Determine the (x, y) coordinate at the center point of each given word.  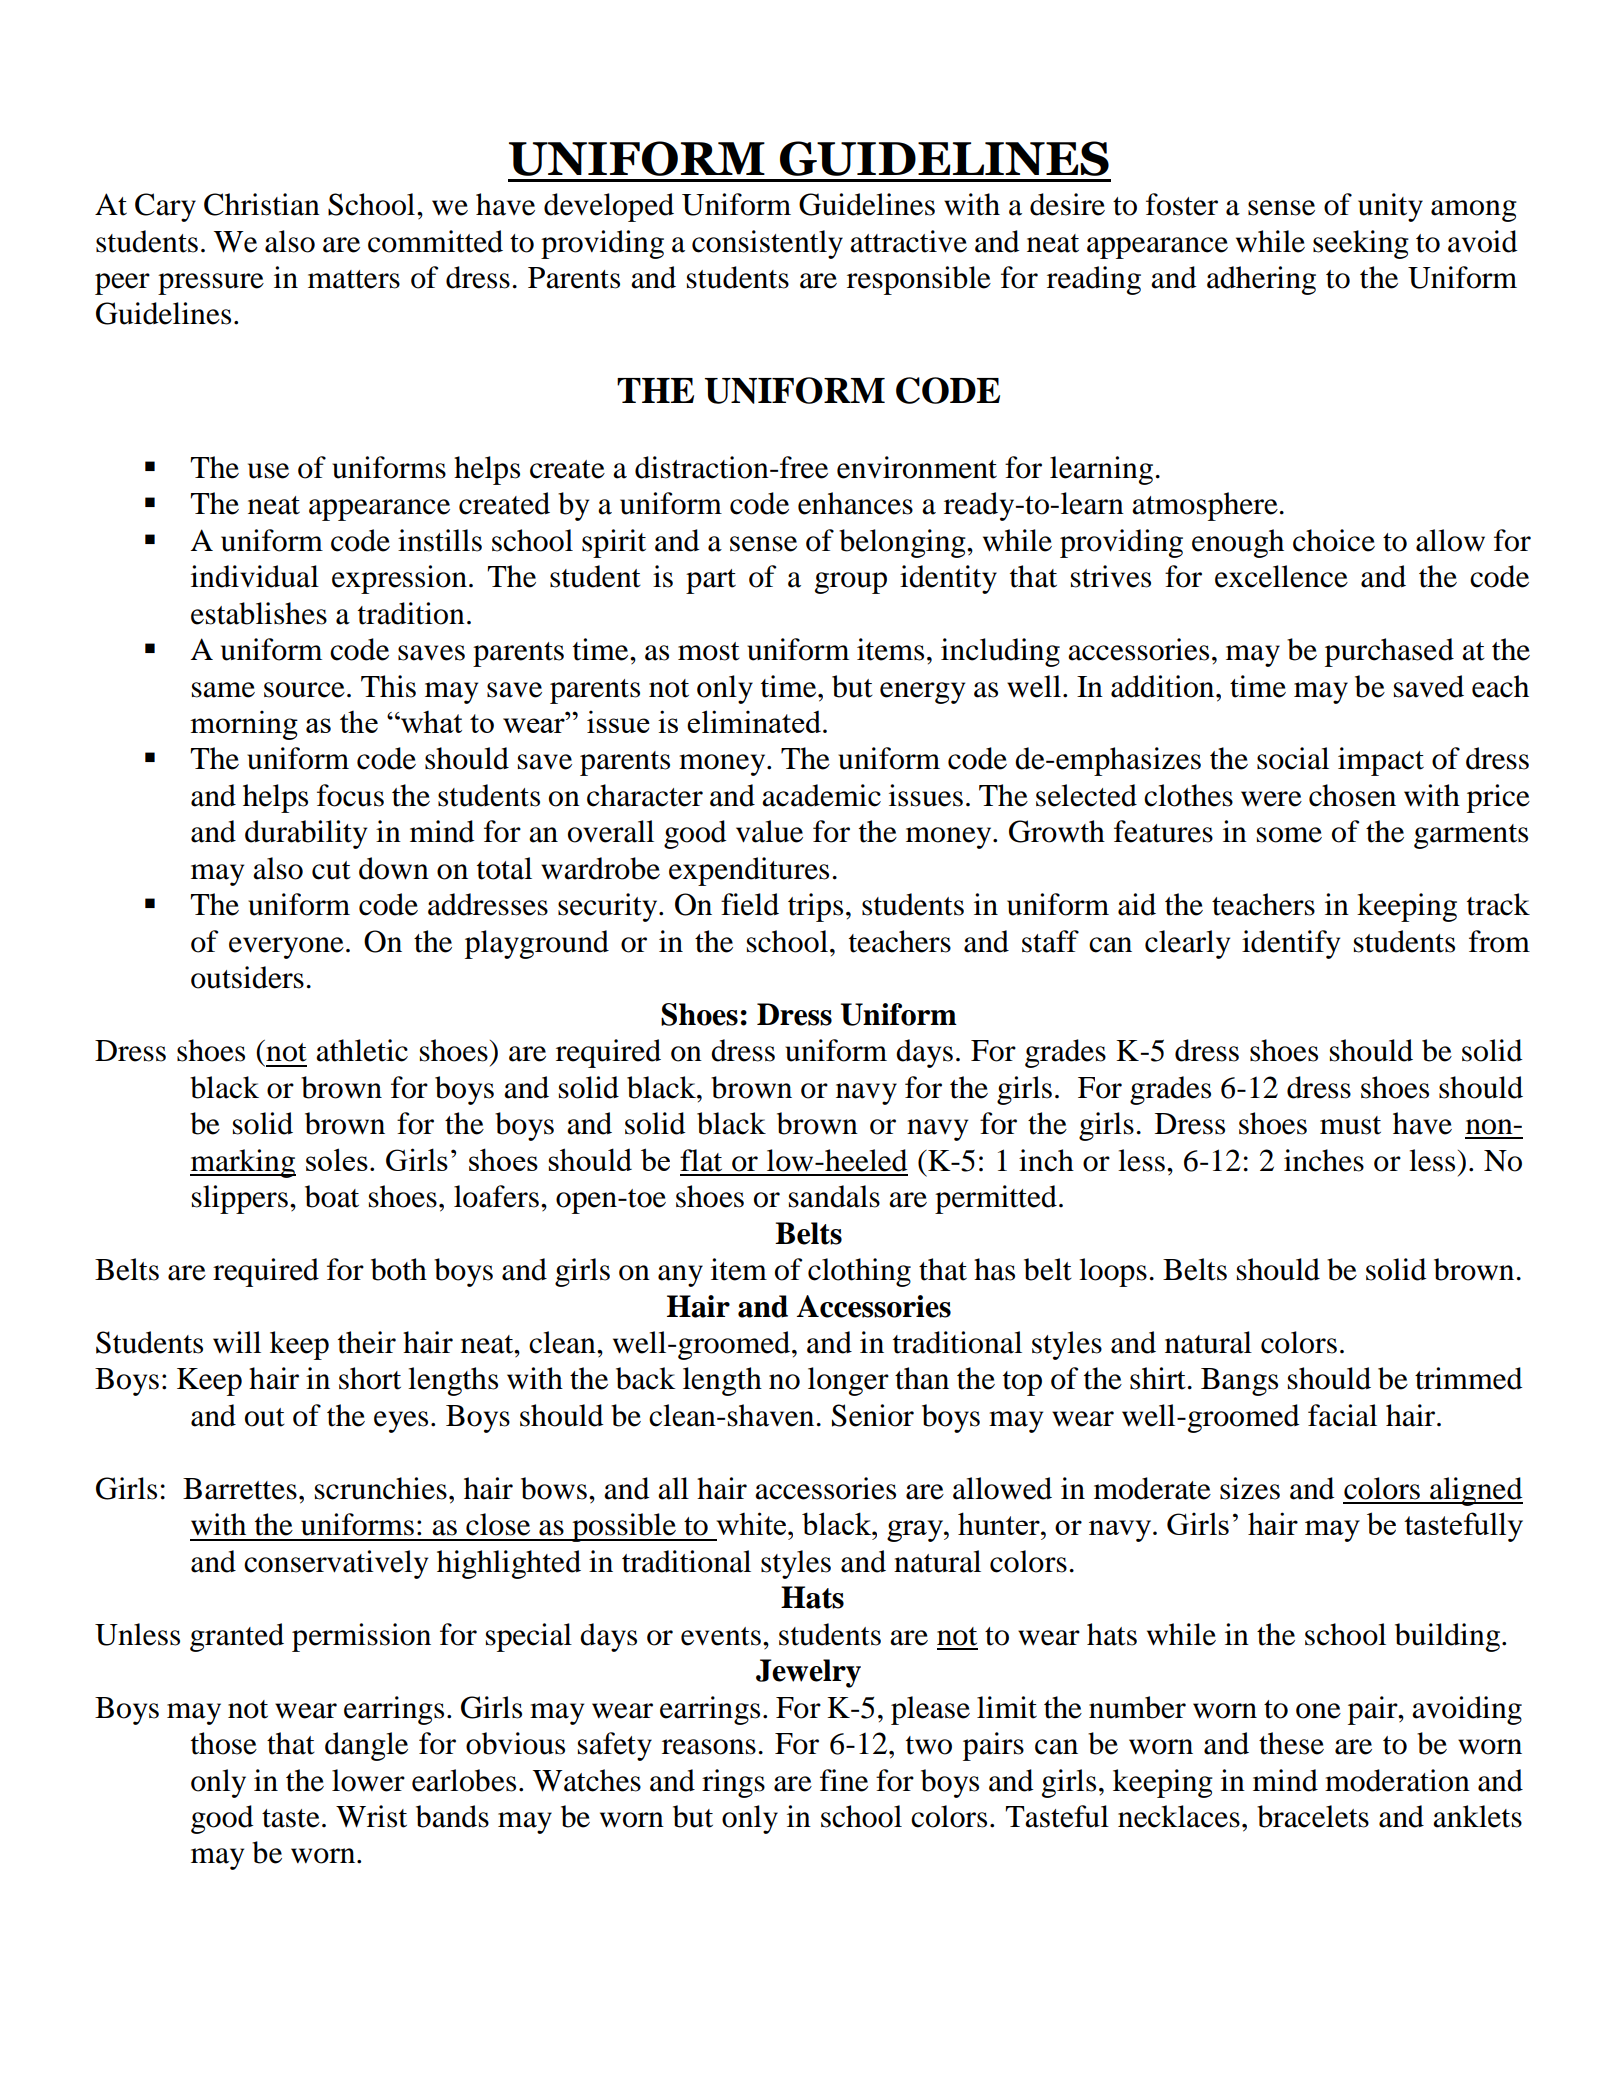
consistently (767, 244)
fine (844, 1780)
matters (354, 279)
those (224, 1743)
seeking (1361, 244)
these (1291, 1743)
